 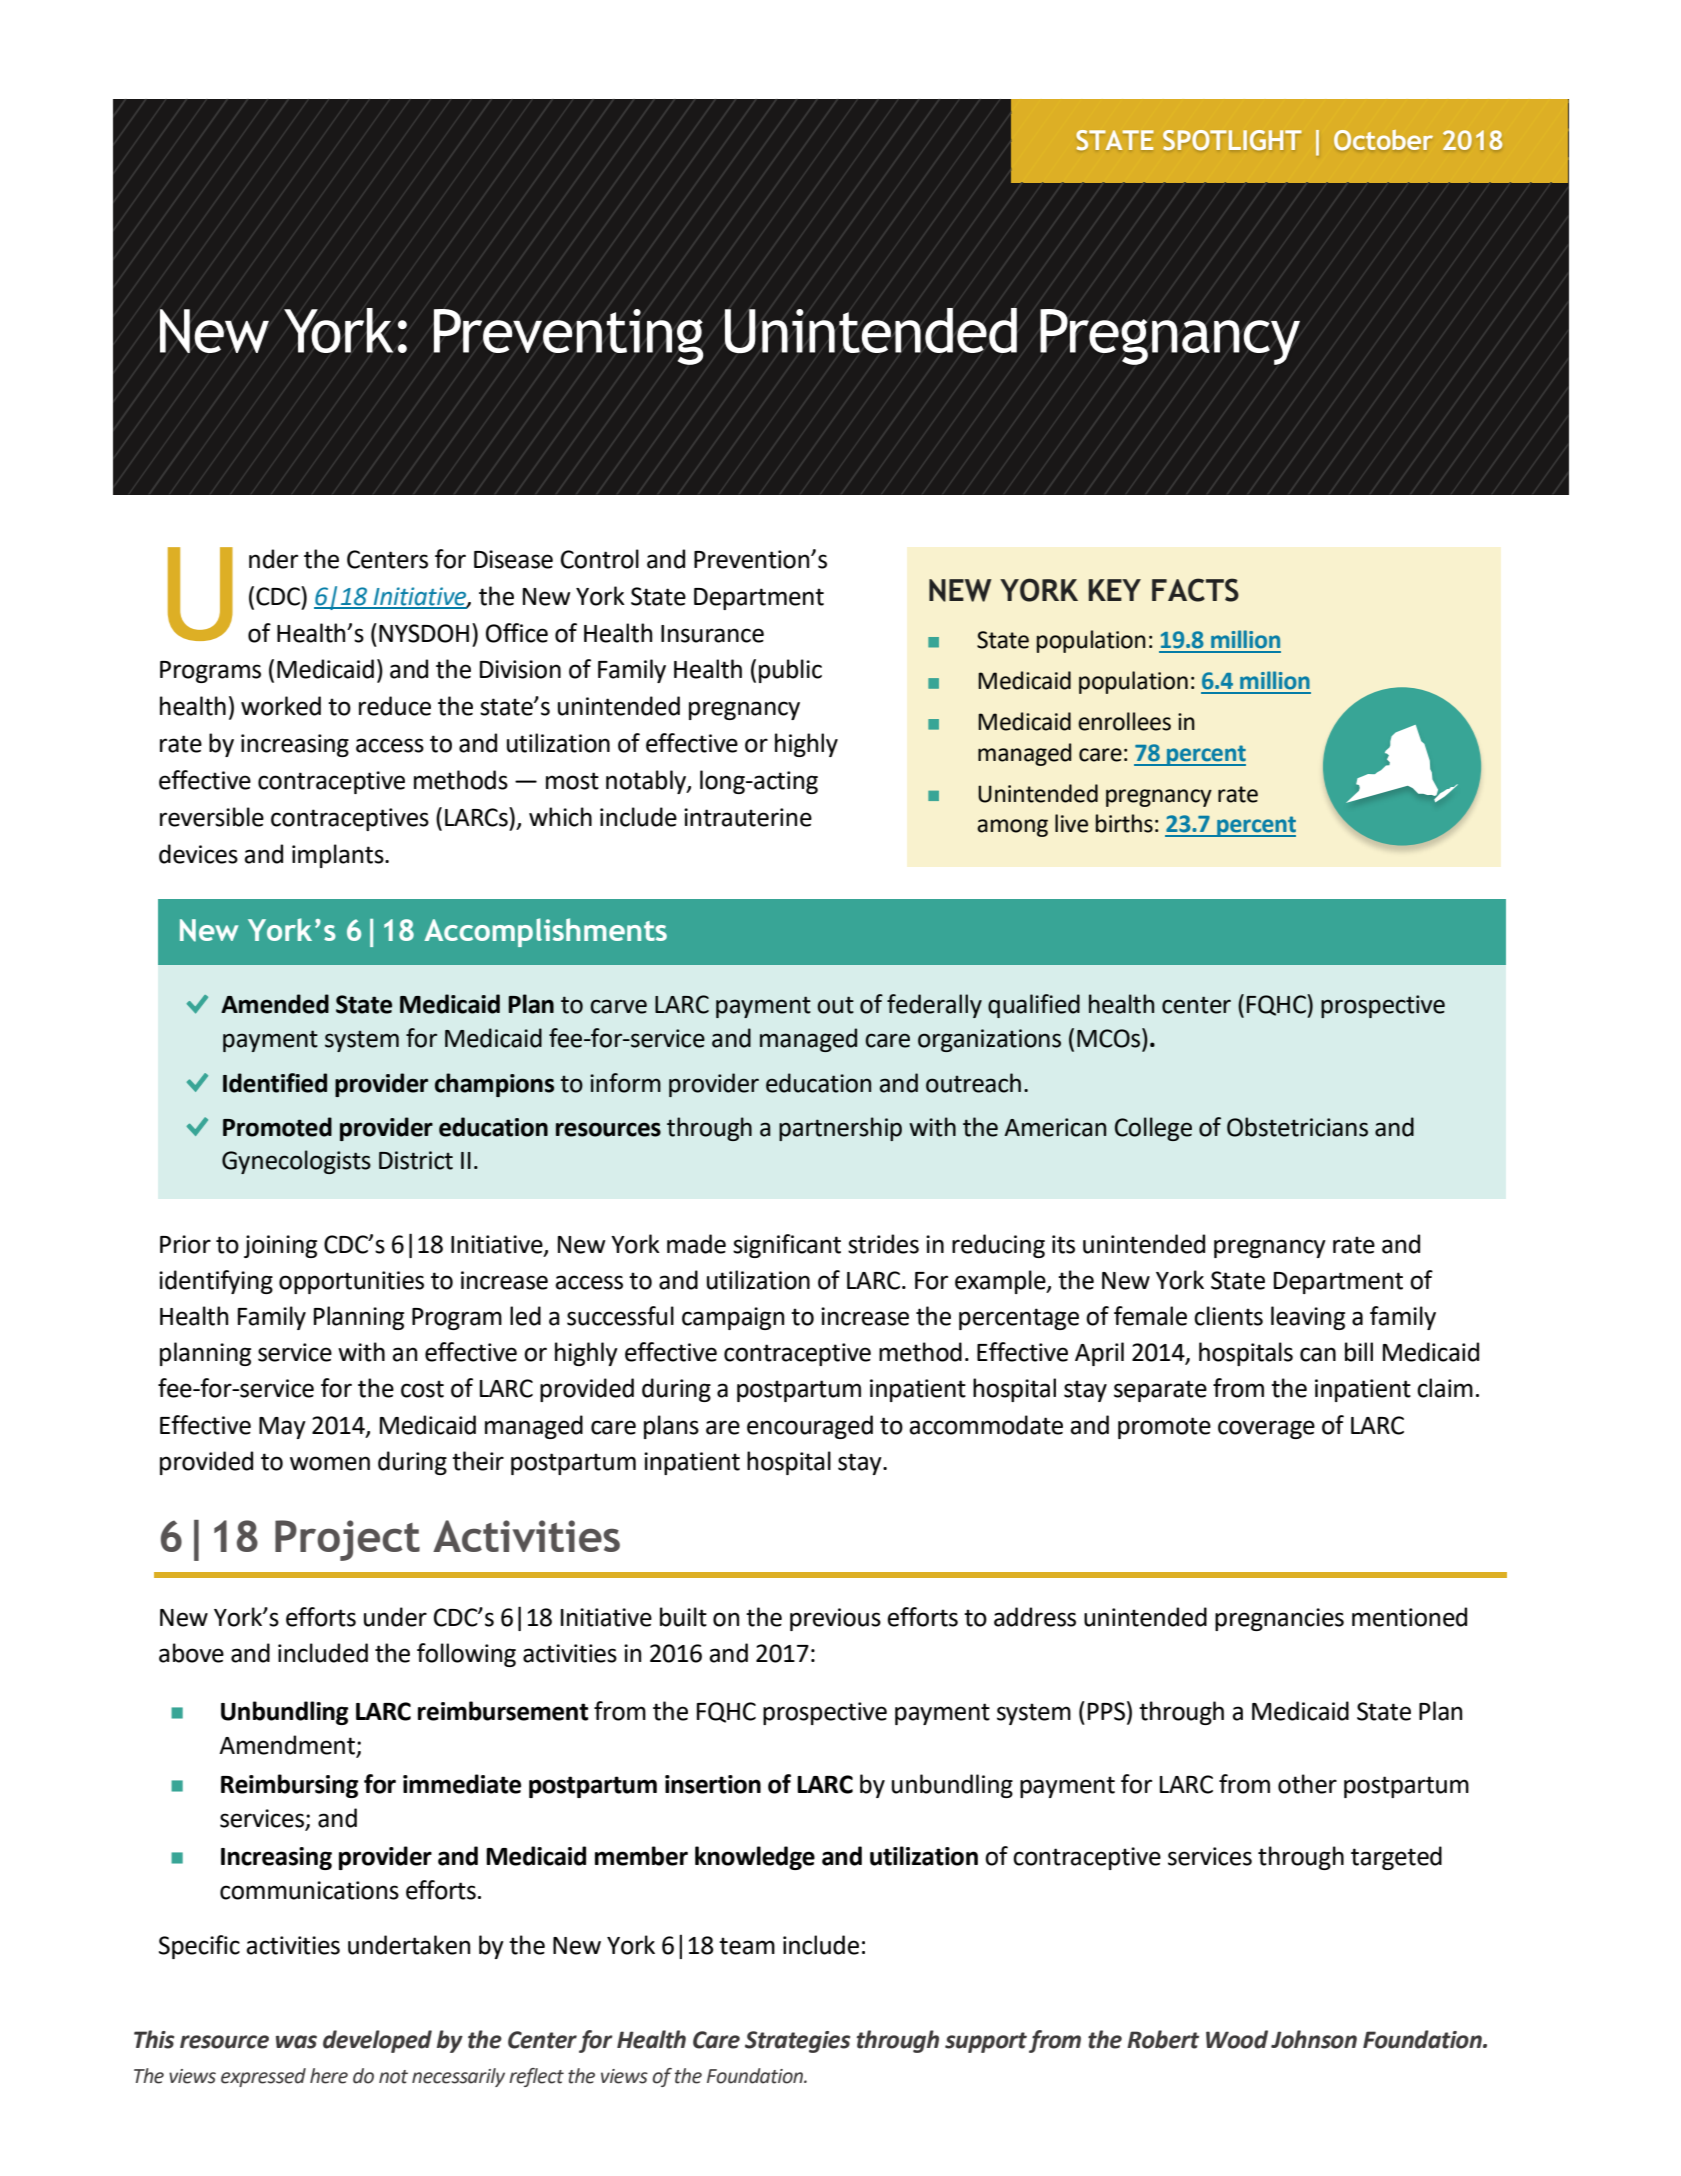 What do you see at coordinates (1279, 1619) in the image?
I see `pregnancies` at bounding box center [1279, 1619].
